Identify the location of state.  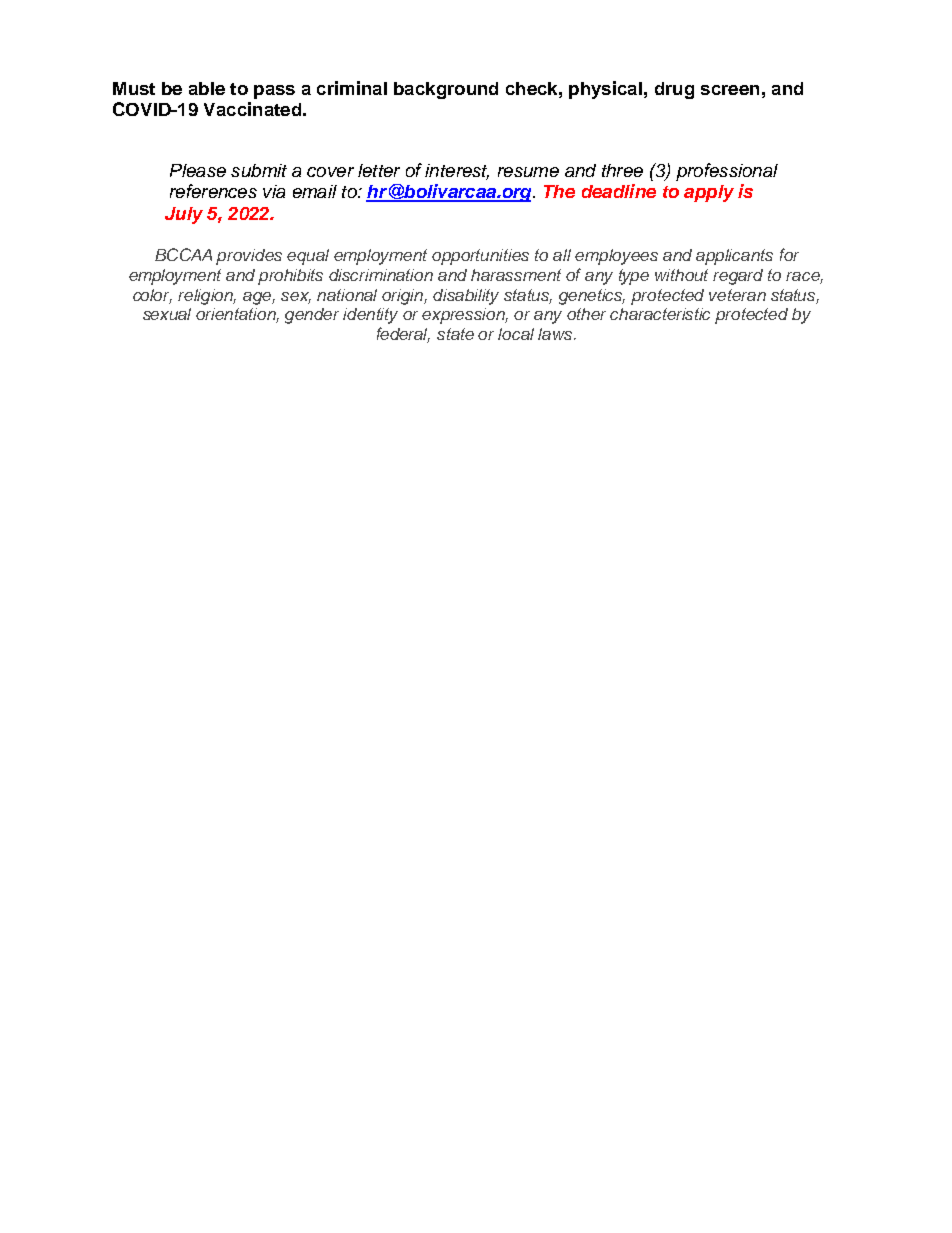
(455, 334).
